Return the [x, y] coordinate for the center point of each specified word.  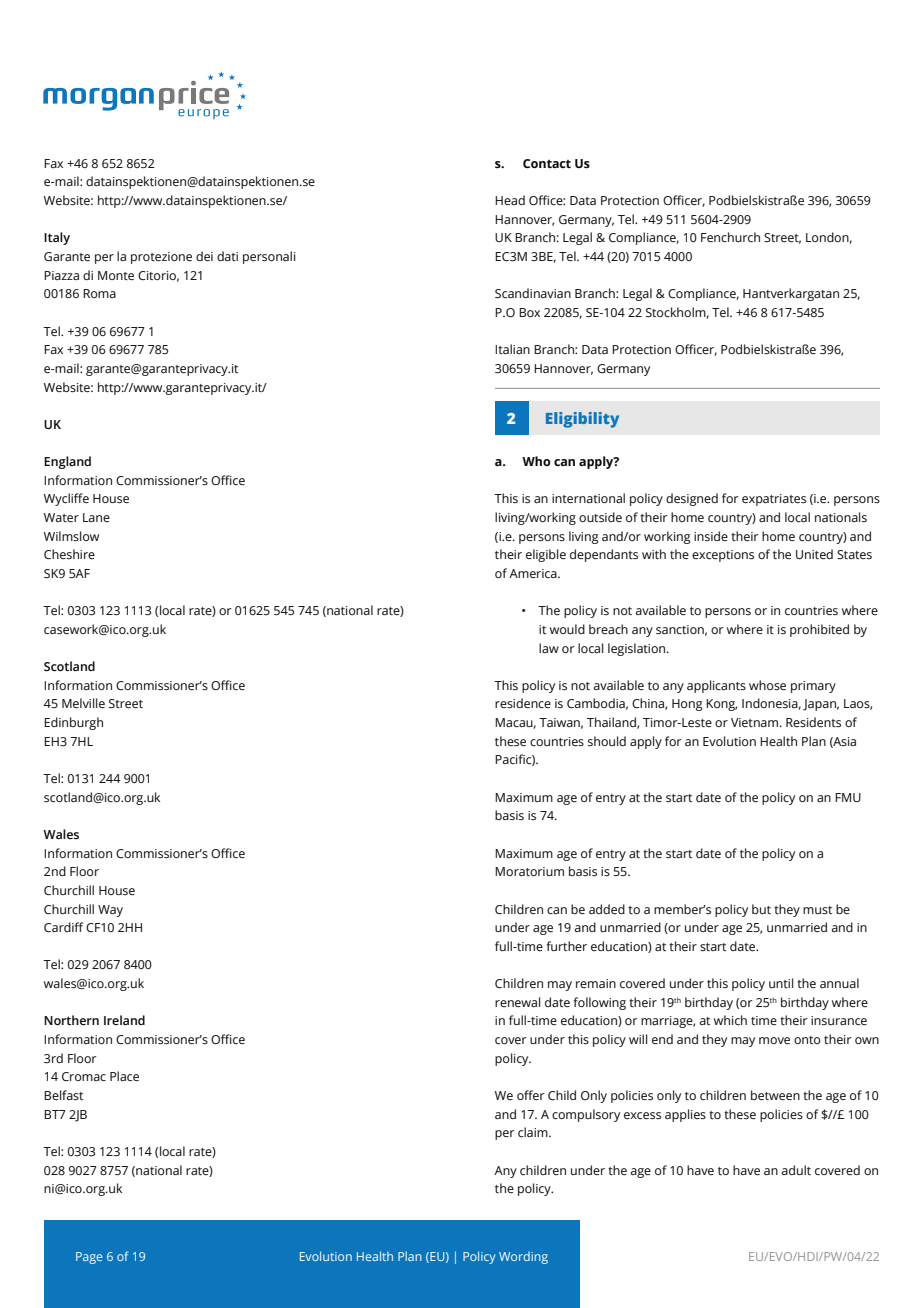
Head [510, 200]
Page [89, 1258]
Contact [547, 163]
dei [204, 256]
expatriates [774, 500]
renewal [518, 1002]
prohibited [819, 630]
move [774, 1040]
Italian [512, 349]
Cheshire [69, 554]
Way [110, 911]
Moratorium [529, 871]
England [67, 462]
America [534, 573]
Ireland [124, 1020]
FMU [848, 797]
